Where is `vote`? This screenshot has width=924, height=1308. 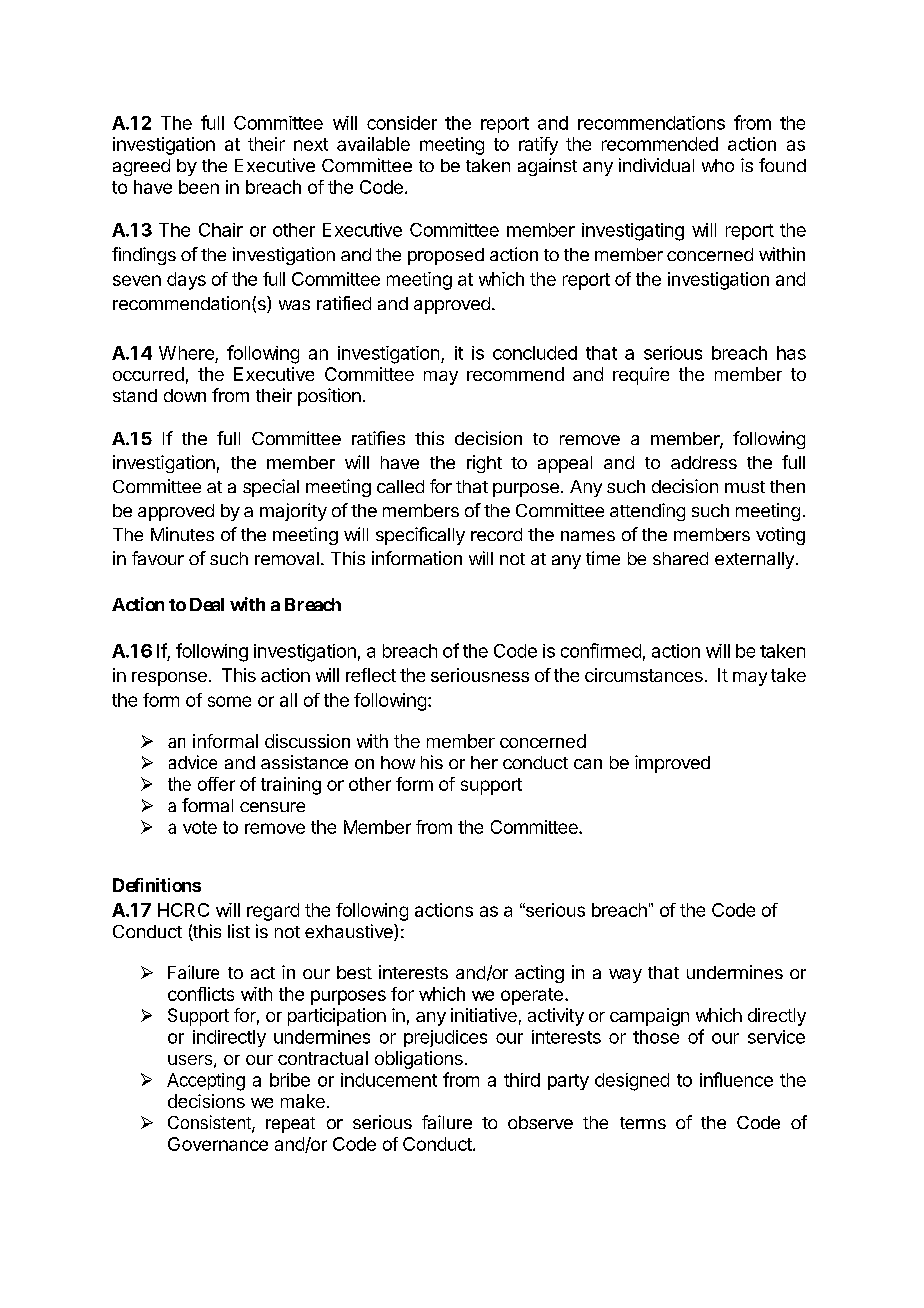 vote is located at coordinates (200, 827).
